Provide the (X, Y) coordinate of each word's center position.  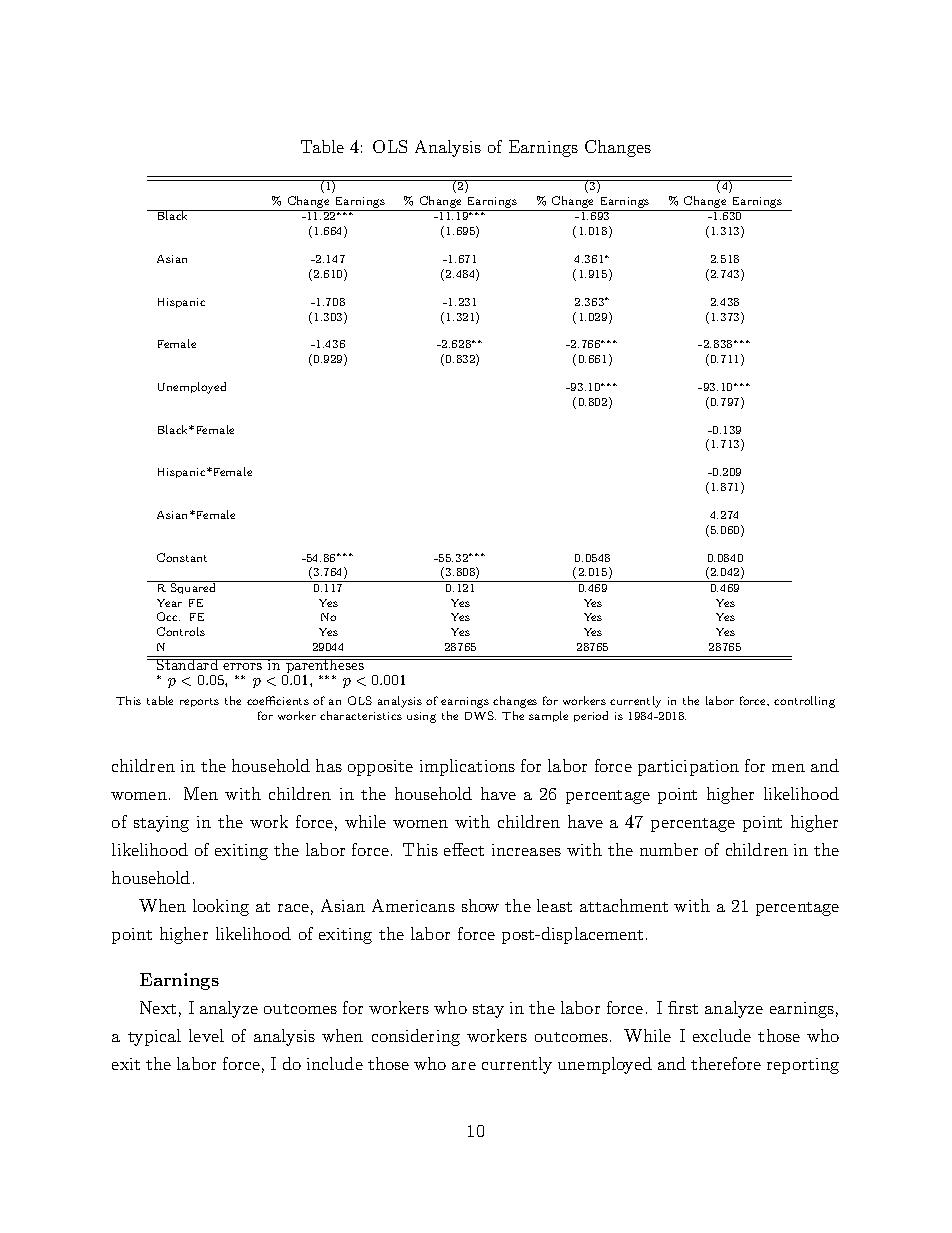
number (669, 849)
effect (464, 849)
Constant (182, 557)
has (329, 765)
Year (169, 603)
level (206, 1035)
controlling (804, 702)
